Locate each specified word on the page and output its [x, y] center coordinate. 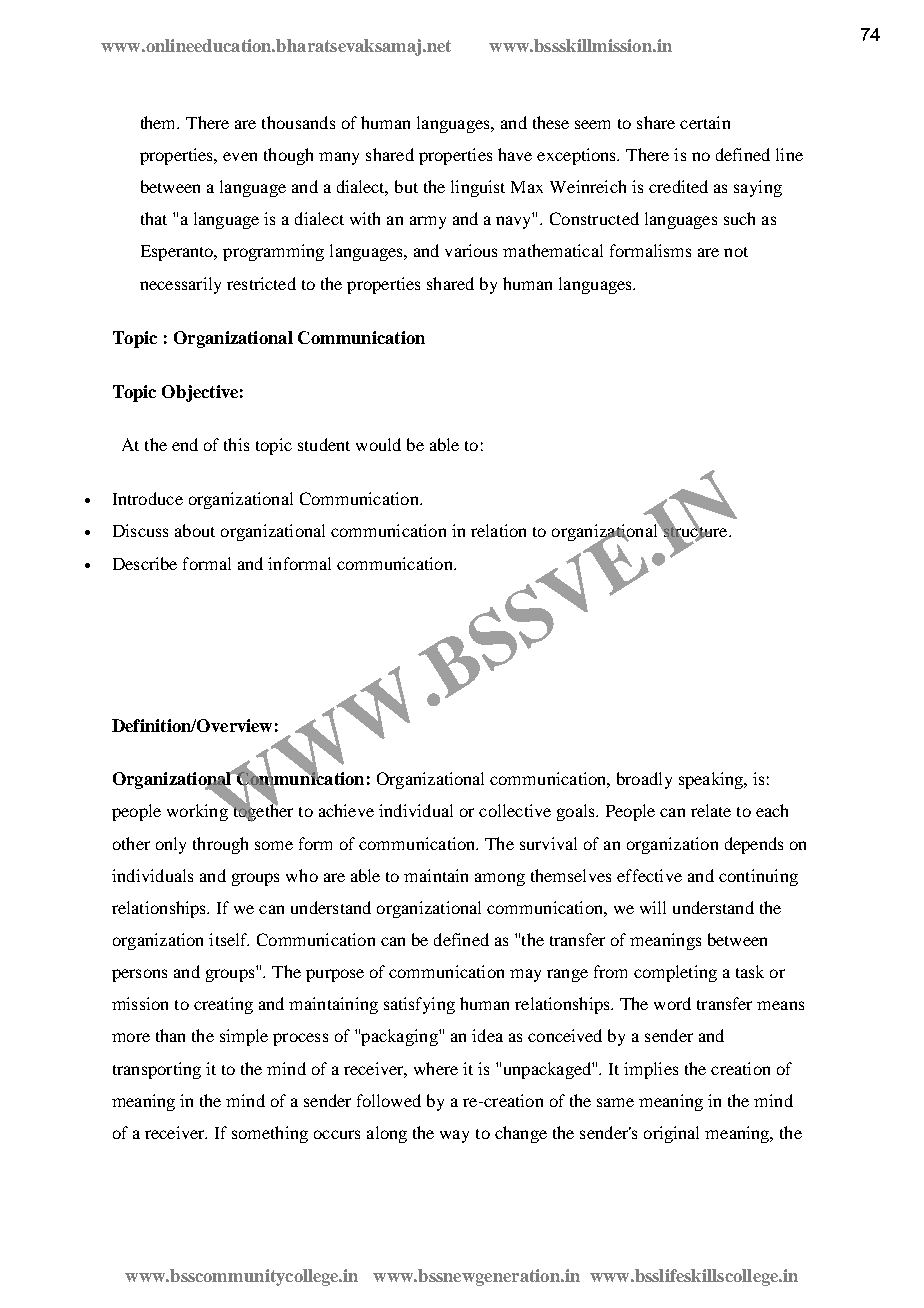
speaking [712, 780]
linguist [478, 188]
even [240, 156]
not [736, 252]
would [378, 444]
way [454, 1136]
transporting [157, 1070]
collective [515, 810]
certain [705, 122]
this [236, 444]
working [198, 811]
